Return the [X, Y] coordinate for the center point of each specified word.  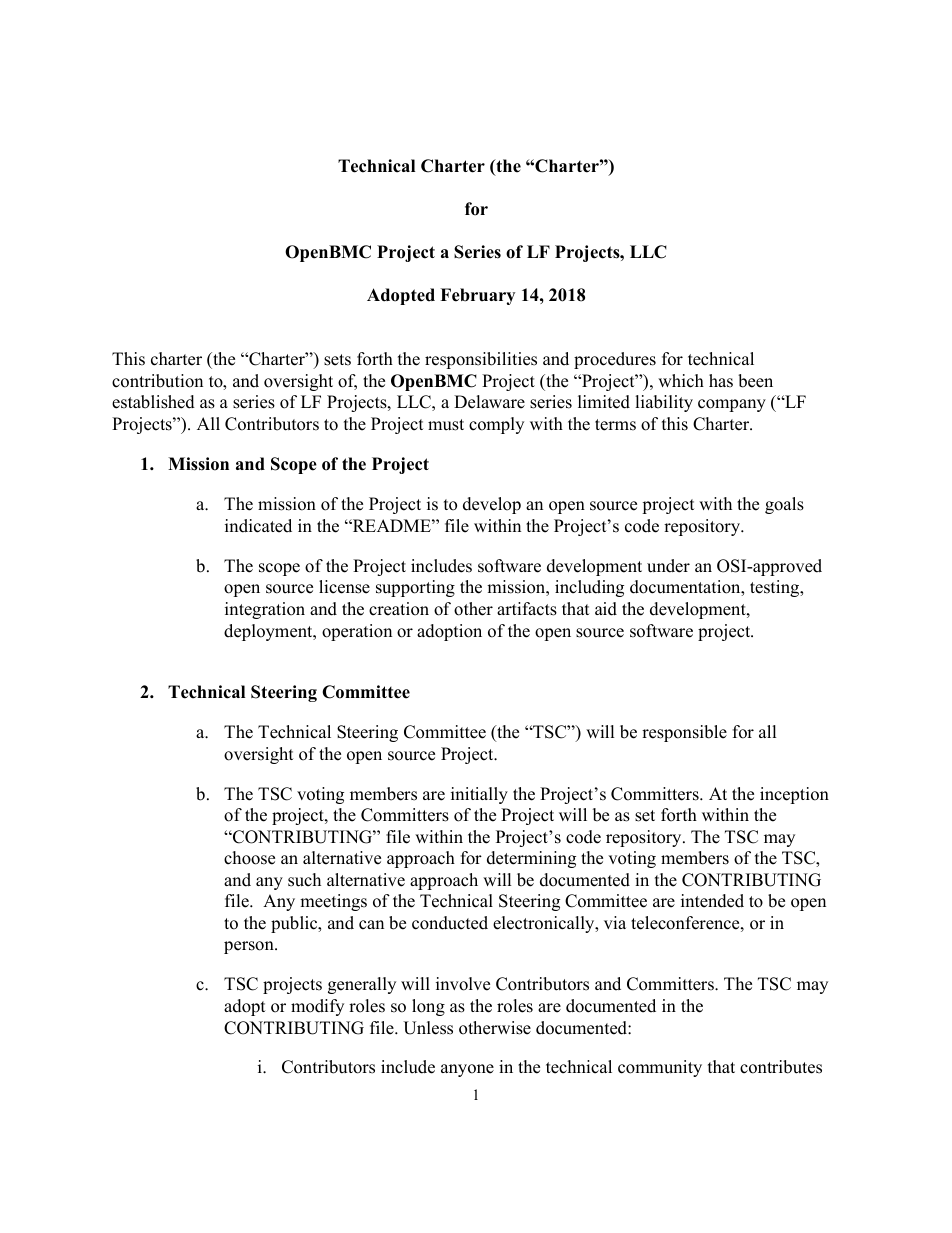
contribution [157, 381]
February [477, 296]
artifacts [527, 609]
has [721, 381]
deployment [269, 632]
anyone [467, 1070]
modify [317, 1007]
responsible [684, 733]
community [660, 1068]
